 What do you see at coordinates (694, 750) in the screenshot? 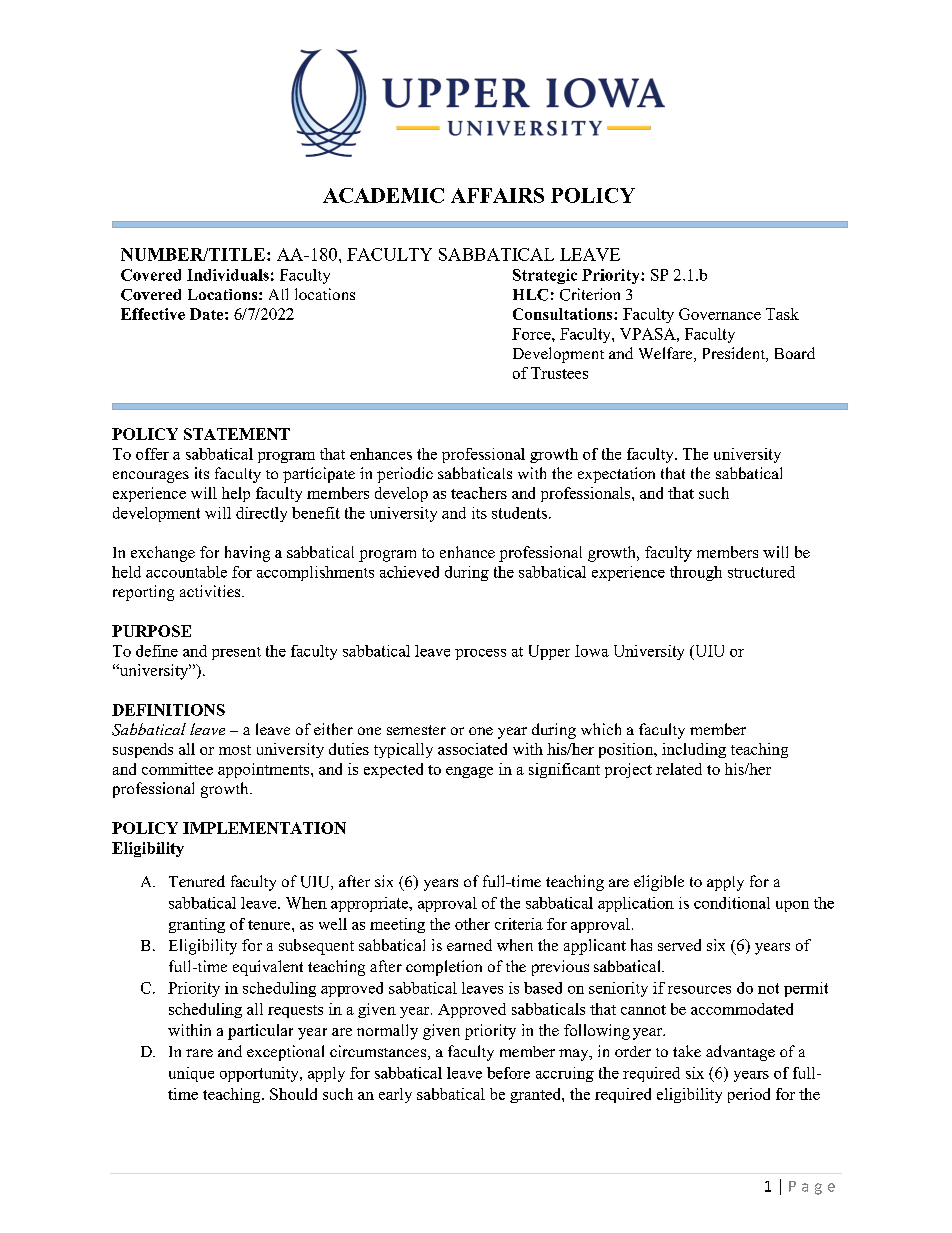
I see `including` at bounding box center [694, 750].
